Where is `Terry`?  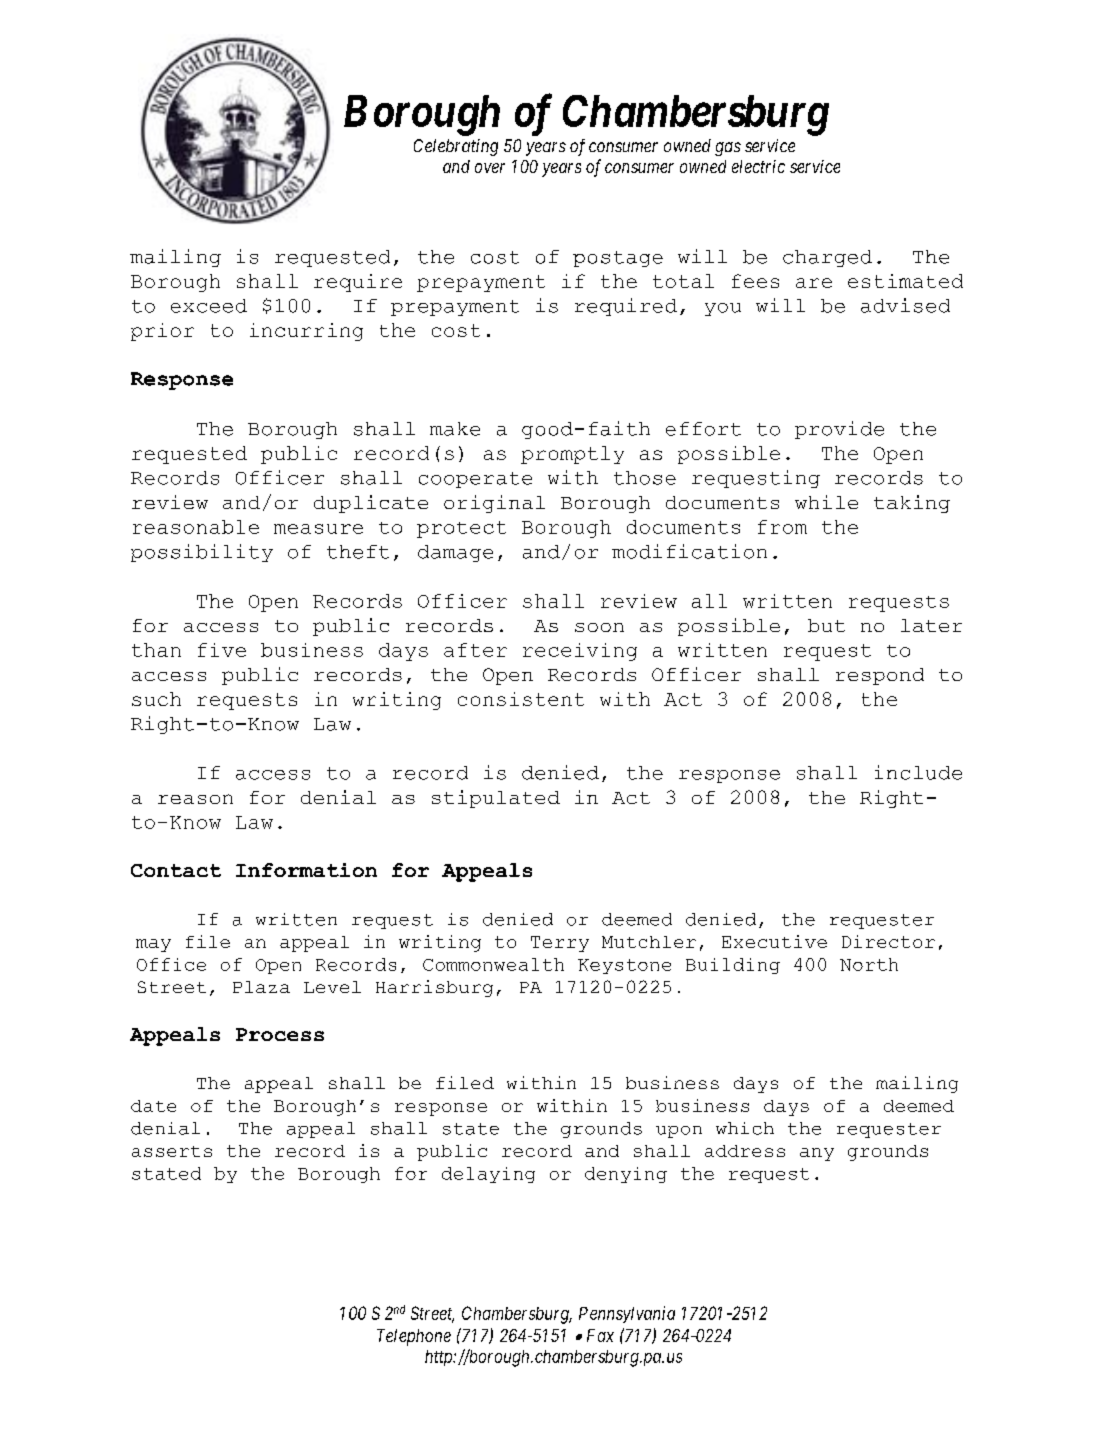
Terry is located at coordinates (560, 944).
